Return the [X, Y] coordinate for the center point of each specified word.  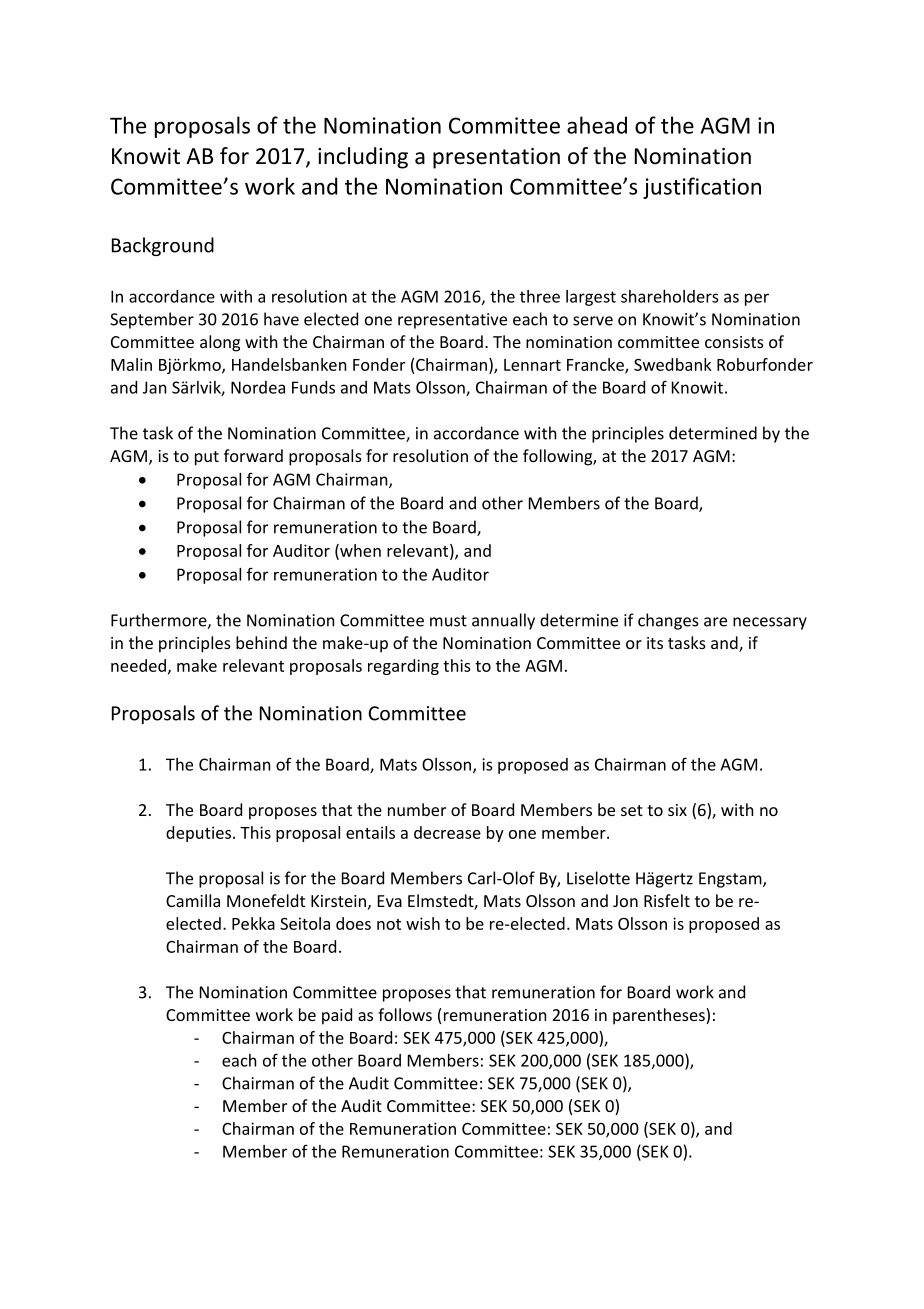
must [448, 621]
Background [163, 246]
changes [668, 621]
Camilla [193, 900]
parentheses [660, 1016]
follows [405, 1014]
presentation [496, 158]
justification [702, 188]
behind [261, 642]
